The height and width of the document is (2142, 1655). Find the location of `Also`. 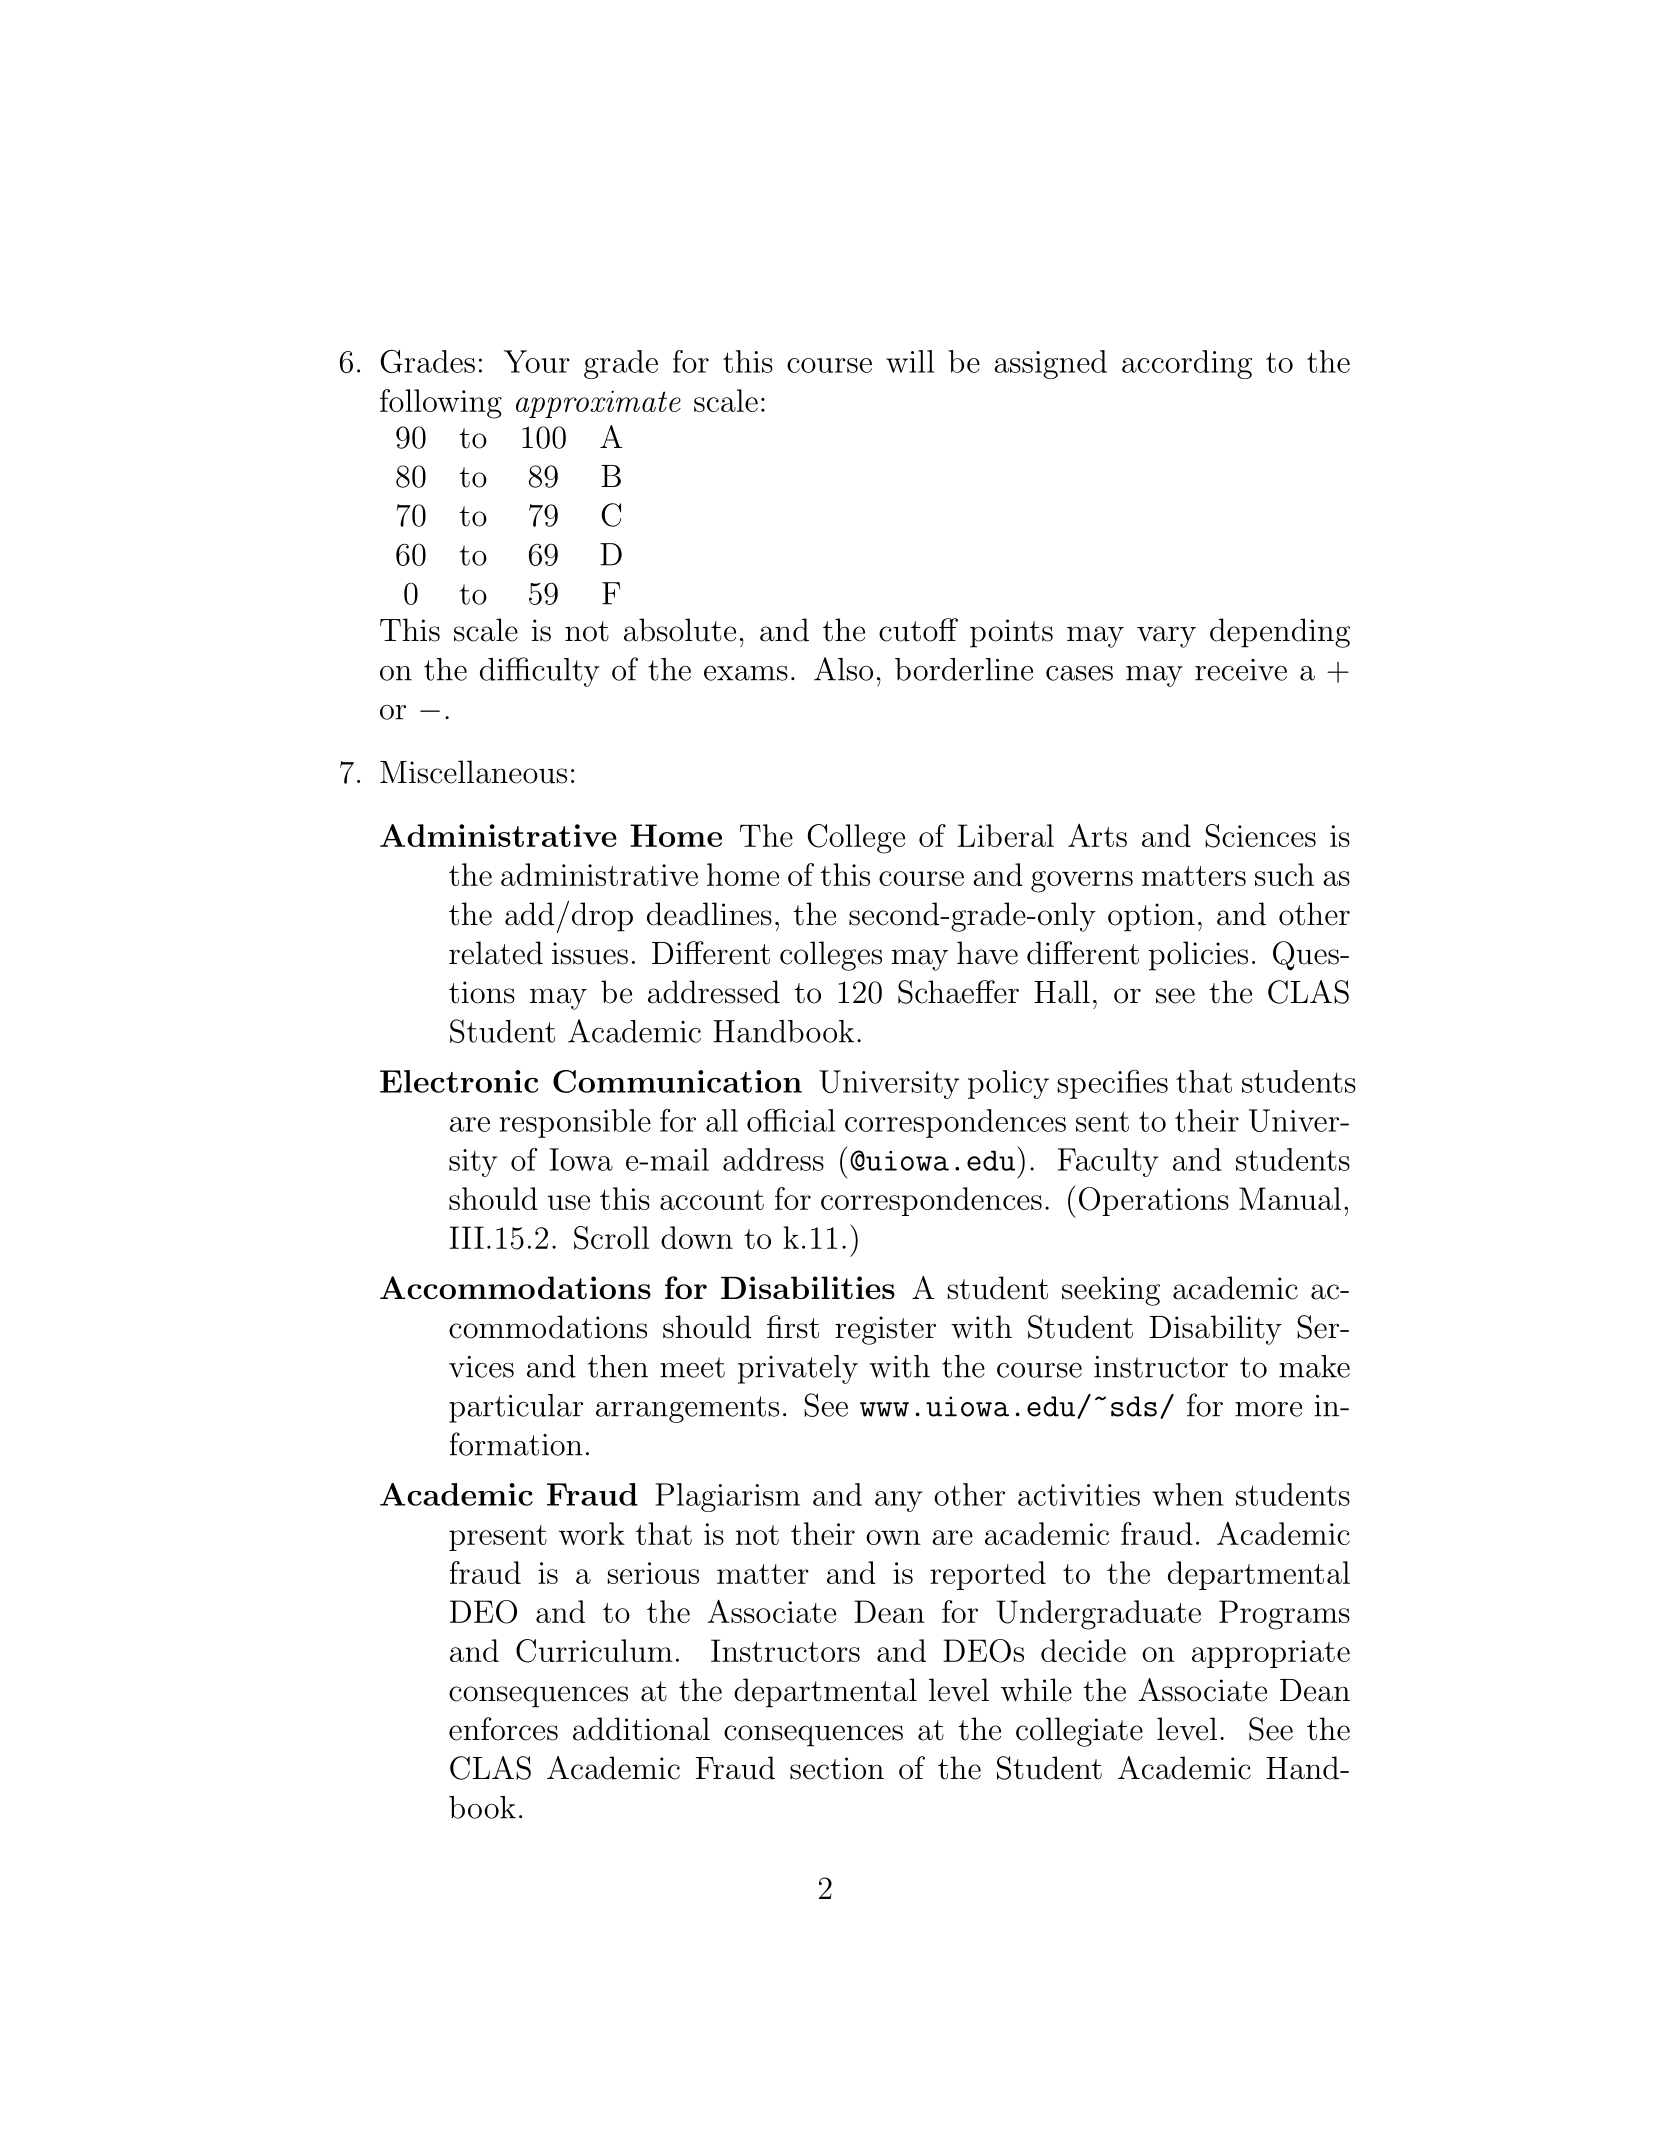

Also is located at coordinates (843, 669).
